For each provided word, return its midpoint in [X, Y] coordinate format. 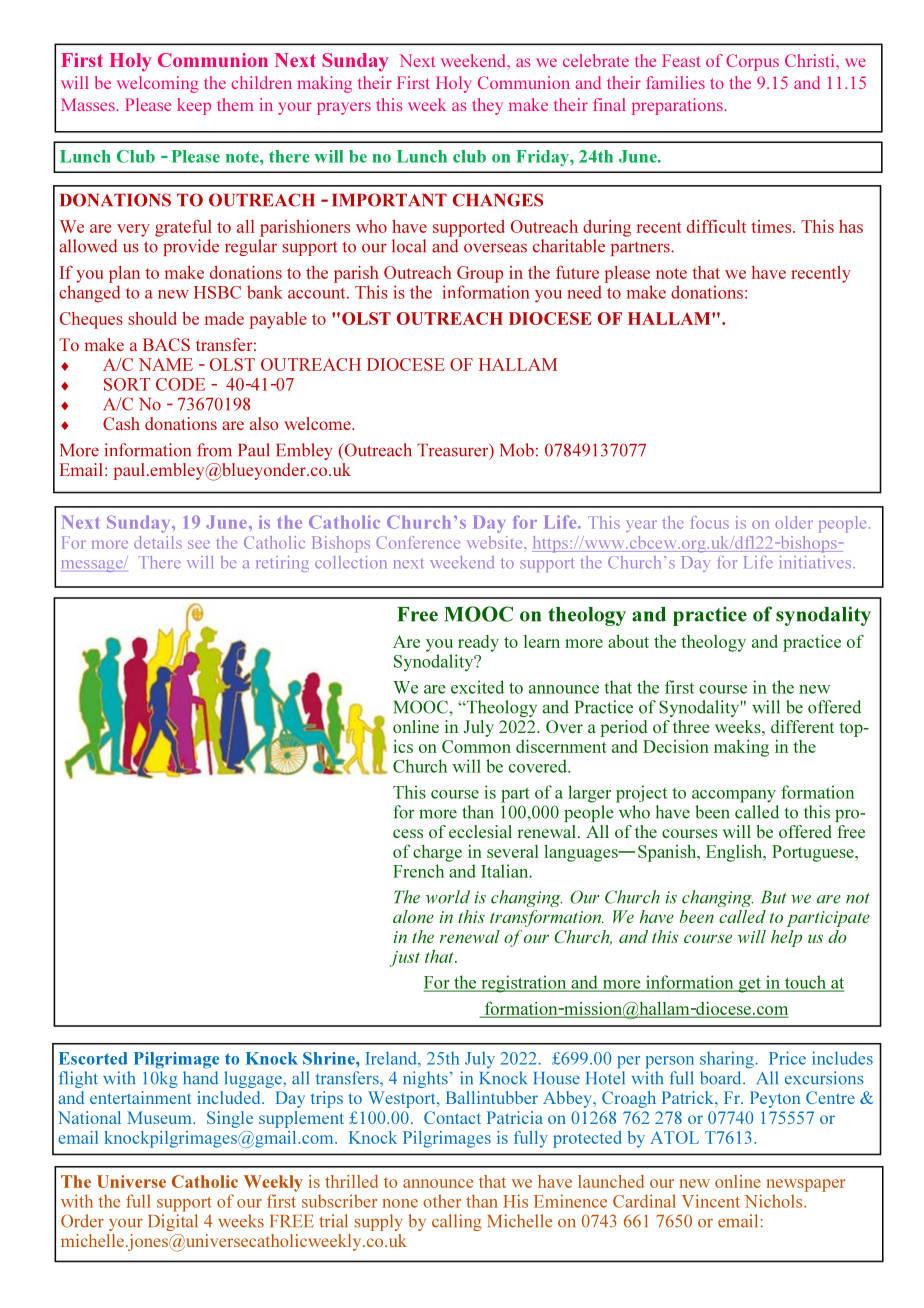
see [199, 544]
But [774, 897]
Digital [173, 1222]
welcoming [158, 84]
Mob [517, 450]
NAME [165, 364]
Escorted [93, 1058]
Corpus [752, 62]
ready [478, 643]
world [448, 897]
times [772, 226]
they [487, 106]
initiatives [817, 562]
